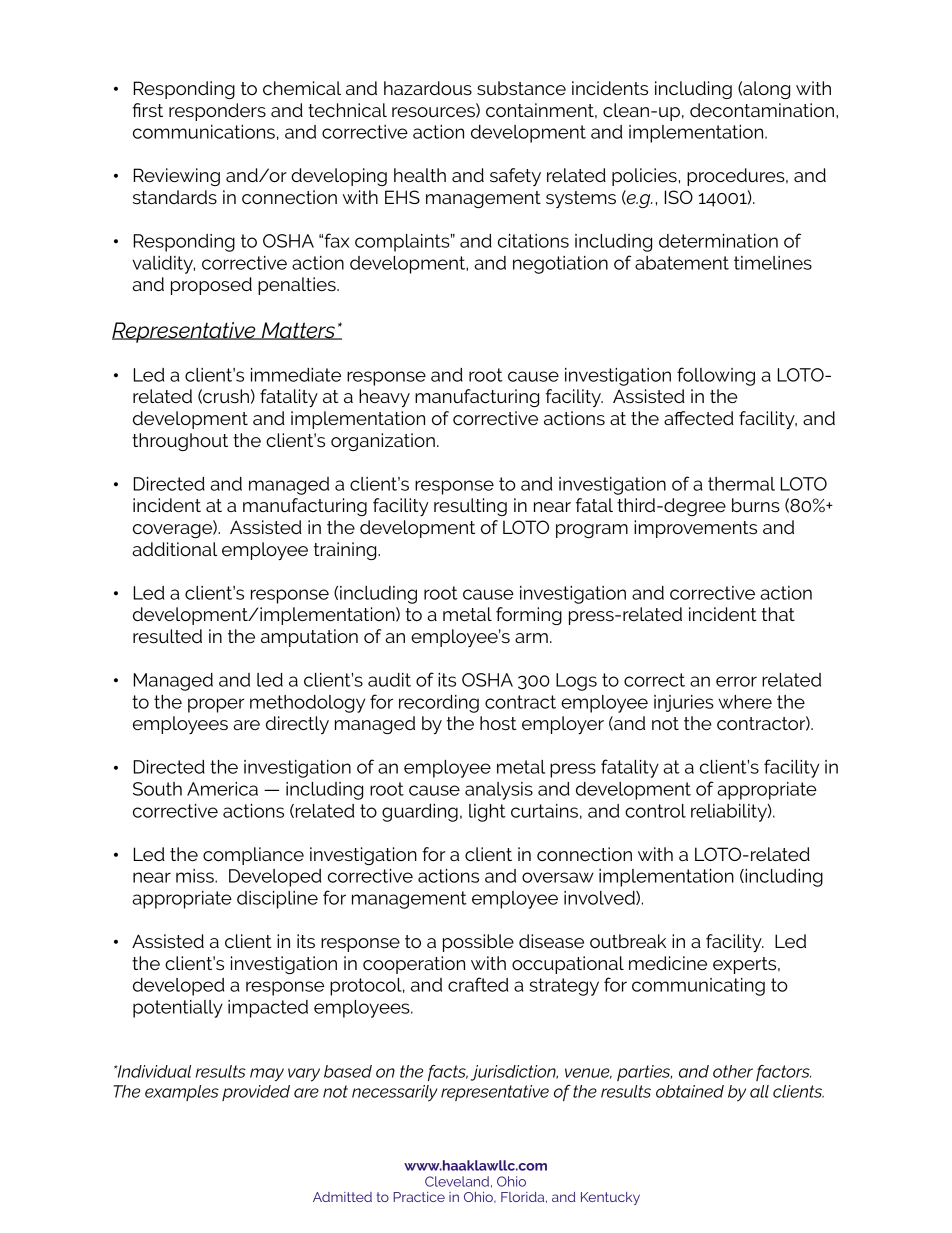 The width and height of the screenshot is (952, 1233). I want to click on America, so click(222, 789).
